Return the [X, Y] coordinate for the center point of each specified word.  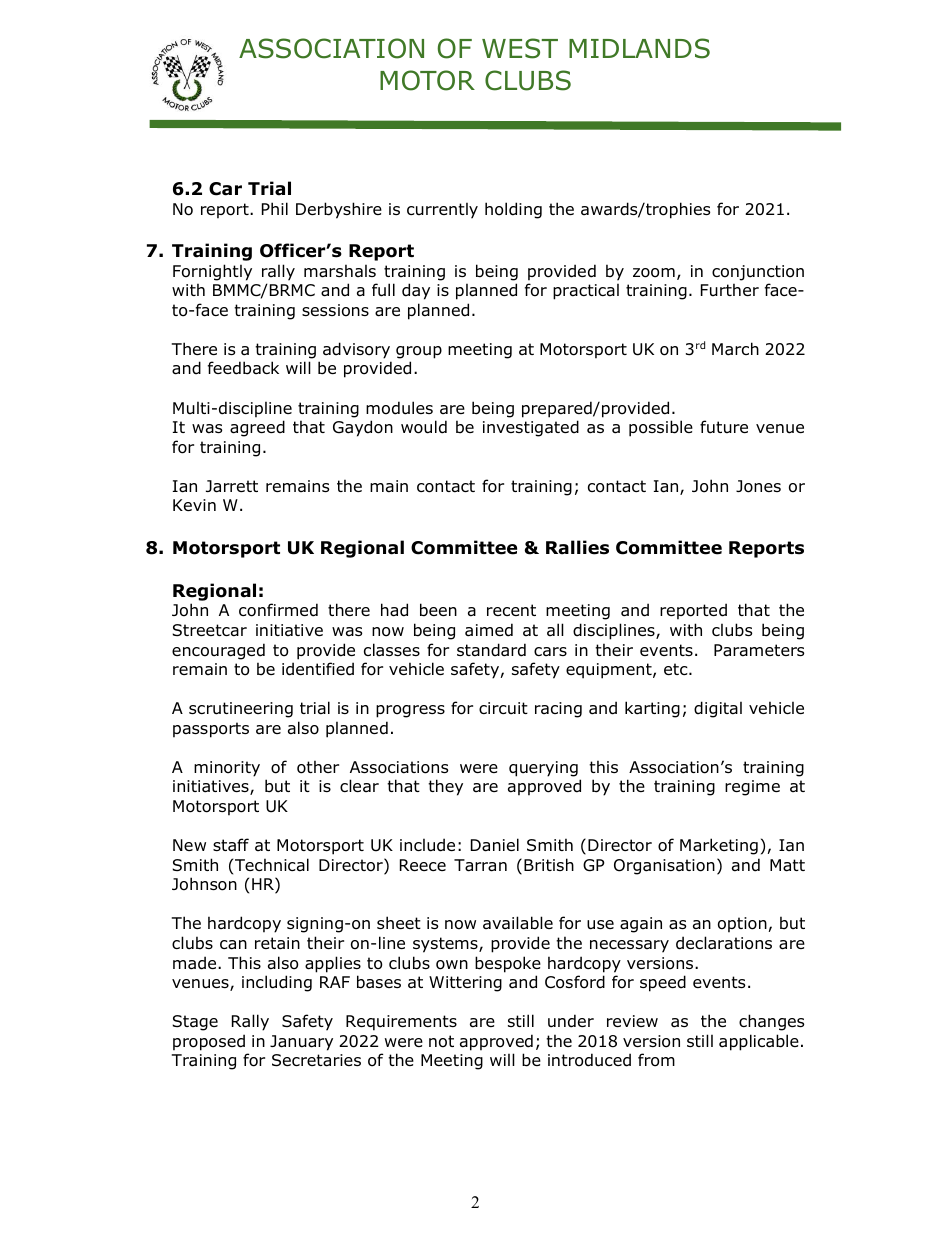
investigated [531, 428]
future [724, 427]
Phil [275, 208]
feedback [243, 368]
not [441, 1041]
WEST [520, 48]
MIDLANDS [639, 48]
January [301, 1043]
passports [211, 730]
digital [718, 709]
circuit [503, 708]
